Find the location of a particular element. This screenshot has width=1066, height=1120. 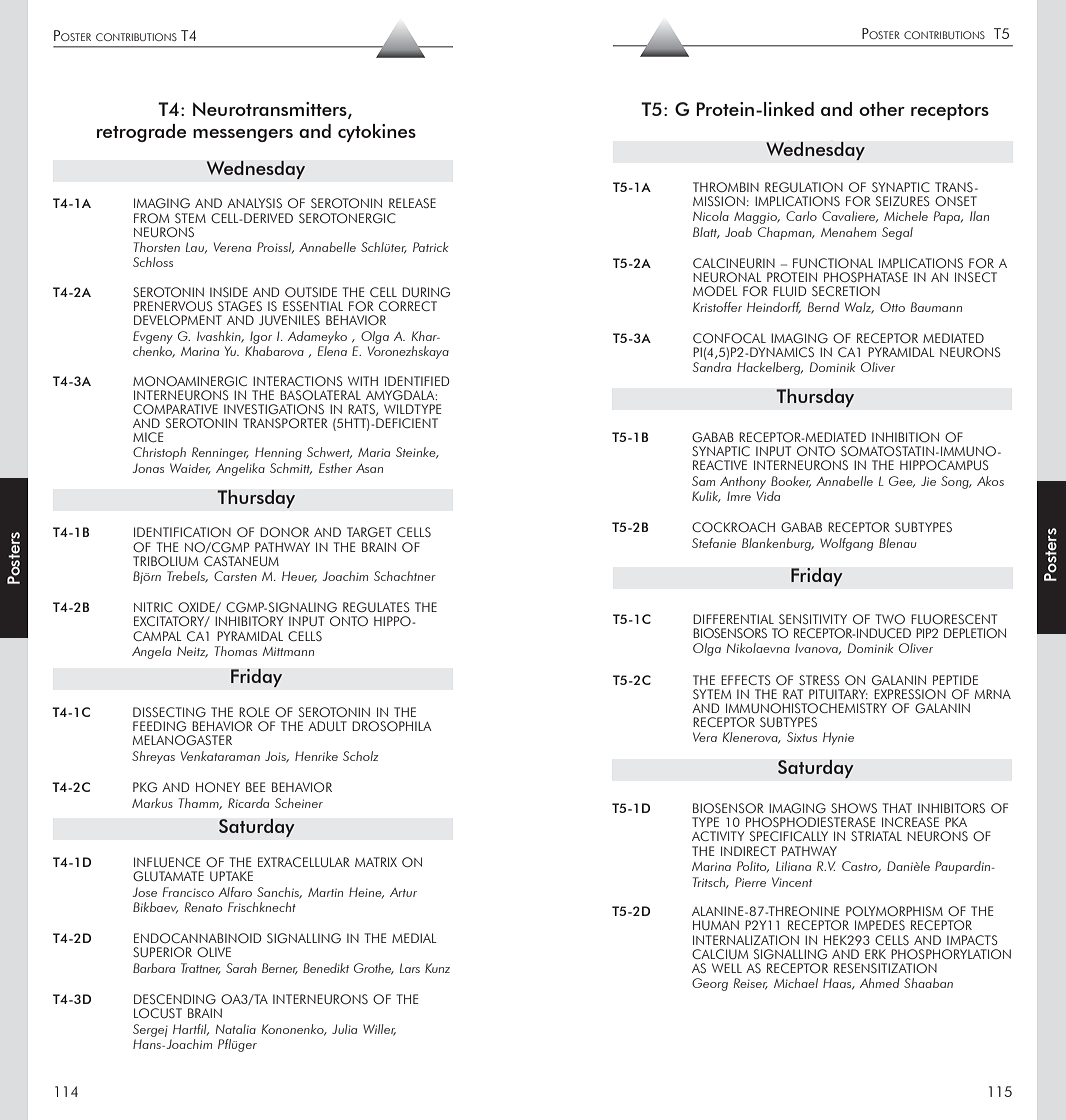

Wolfgang is located at coordinates (846, 544).
